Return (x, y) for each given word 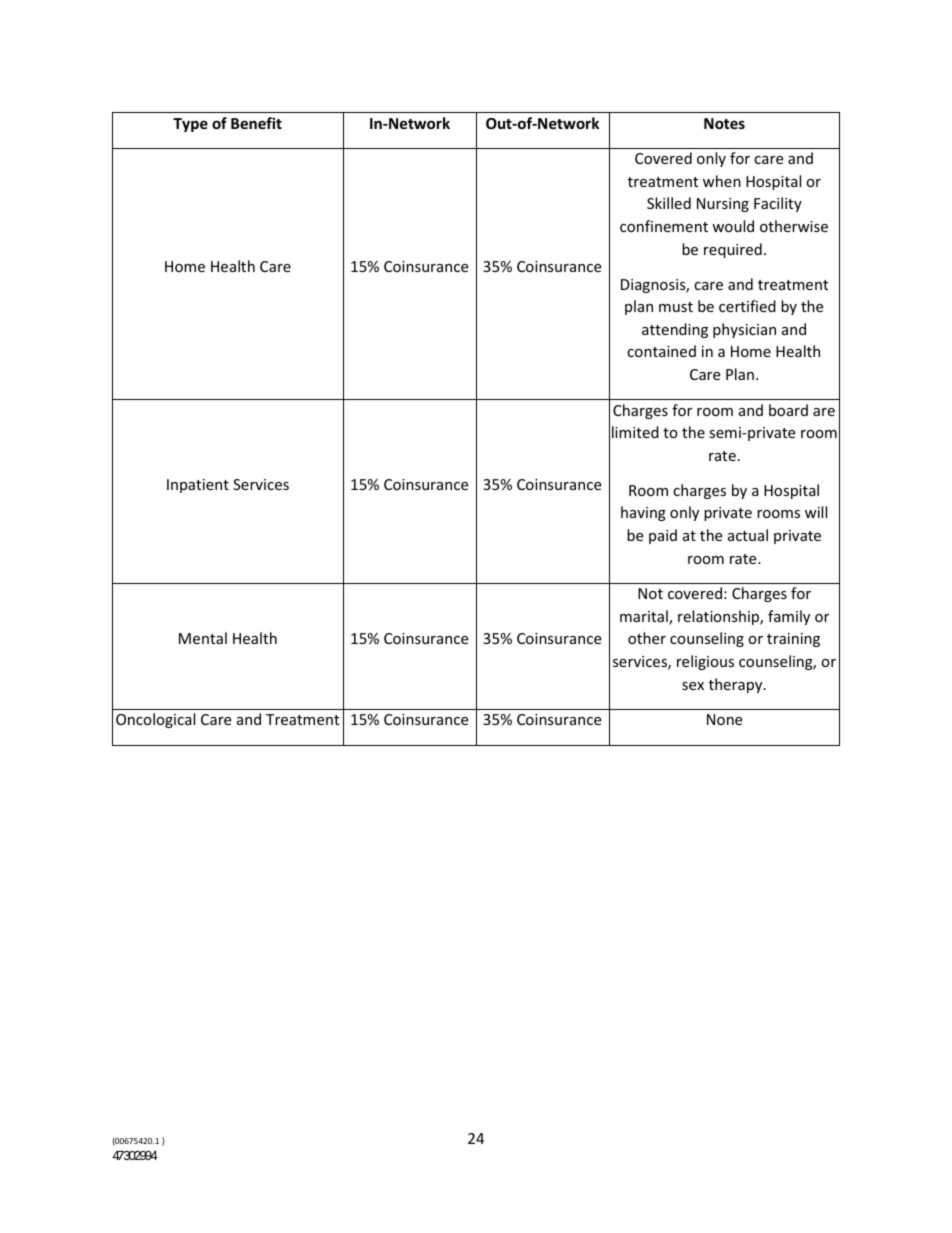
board (788, 410)
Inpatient (198, 486)
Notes (724, 123)
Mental (203, 638)
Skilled (669, 203)
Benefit (256, 123)
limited (635, 432)
